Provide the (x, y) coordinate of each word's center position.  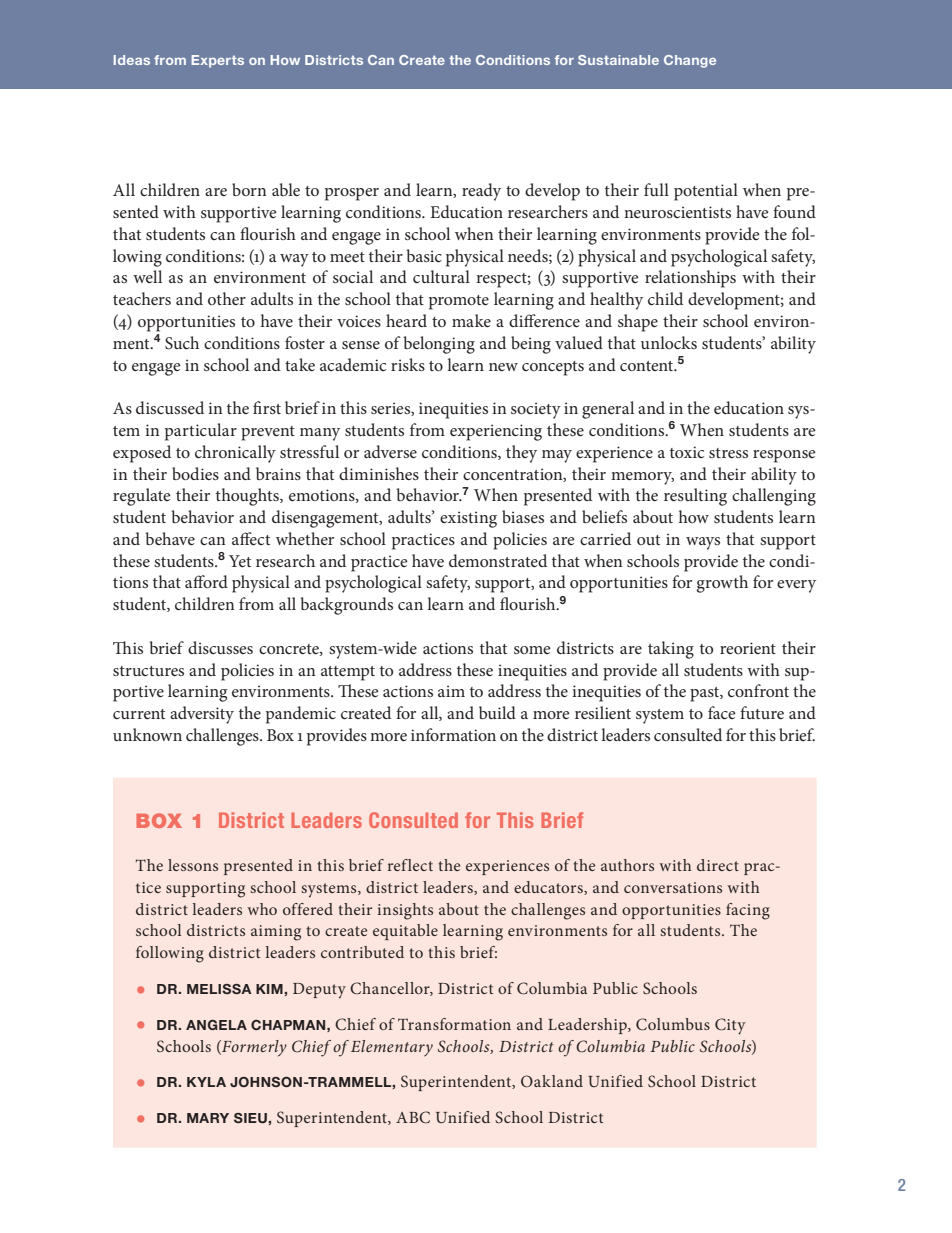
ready (481, 192)
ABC (413, 1117)
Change (690, 61)
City (730, 1026)
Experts (217, 61)
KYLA (206, 1082)
